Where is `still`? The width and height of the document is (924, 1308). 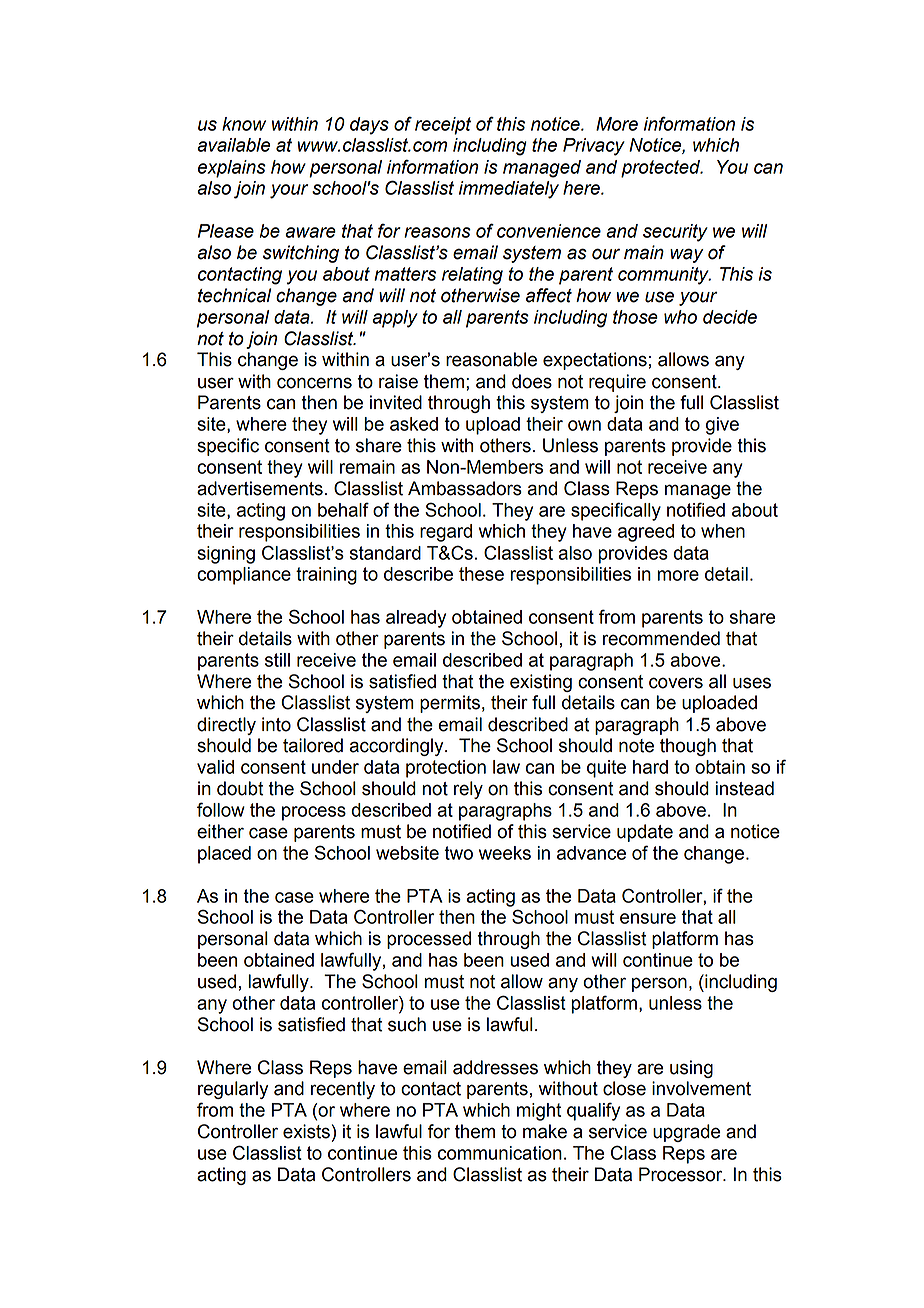 still is located at coordinates (277, 660).
